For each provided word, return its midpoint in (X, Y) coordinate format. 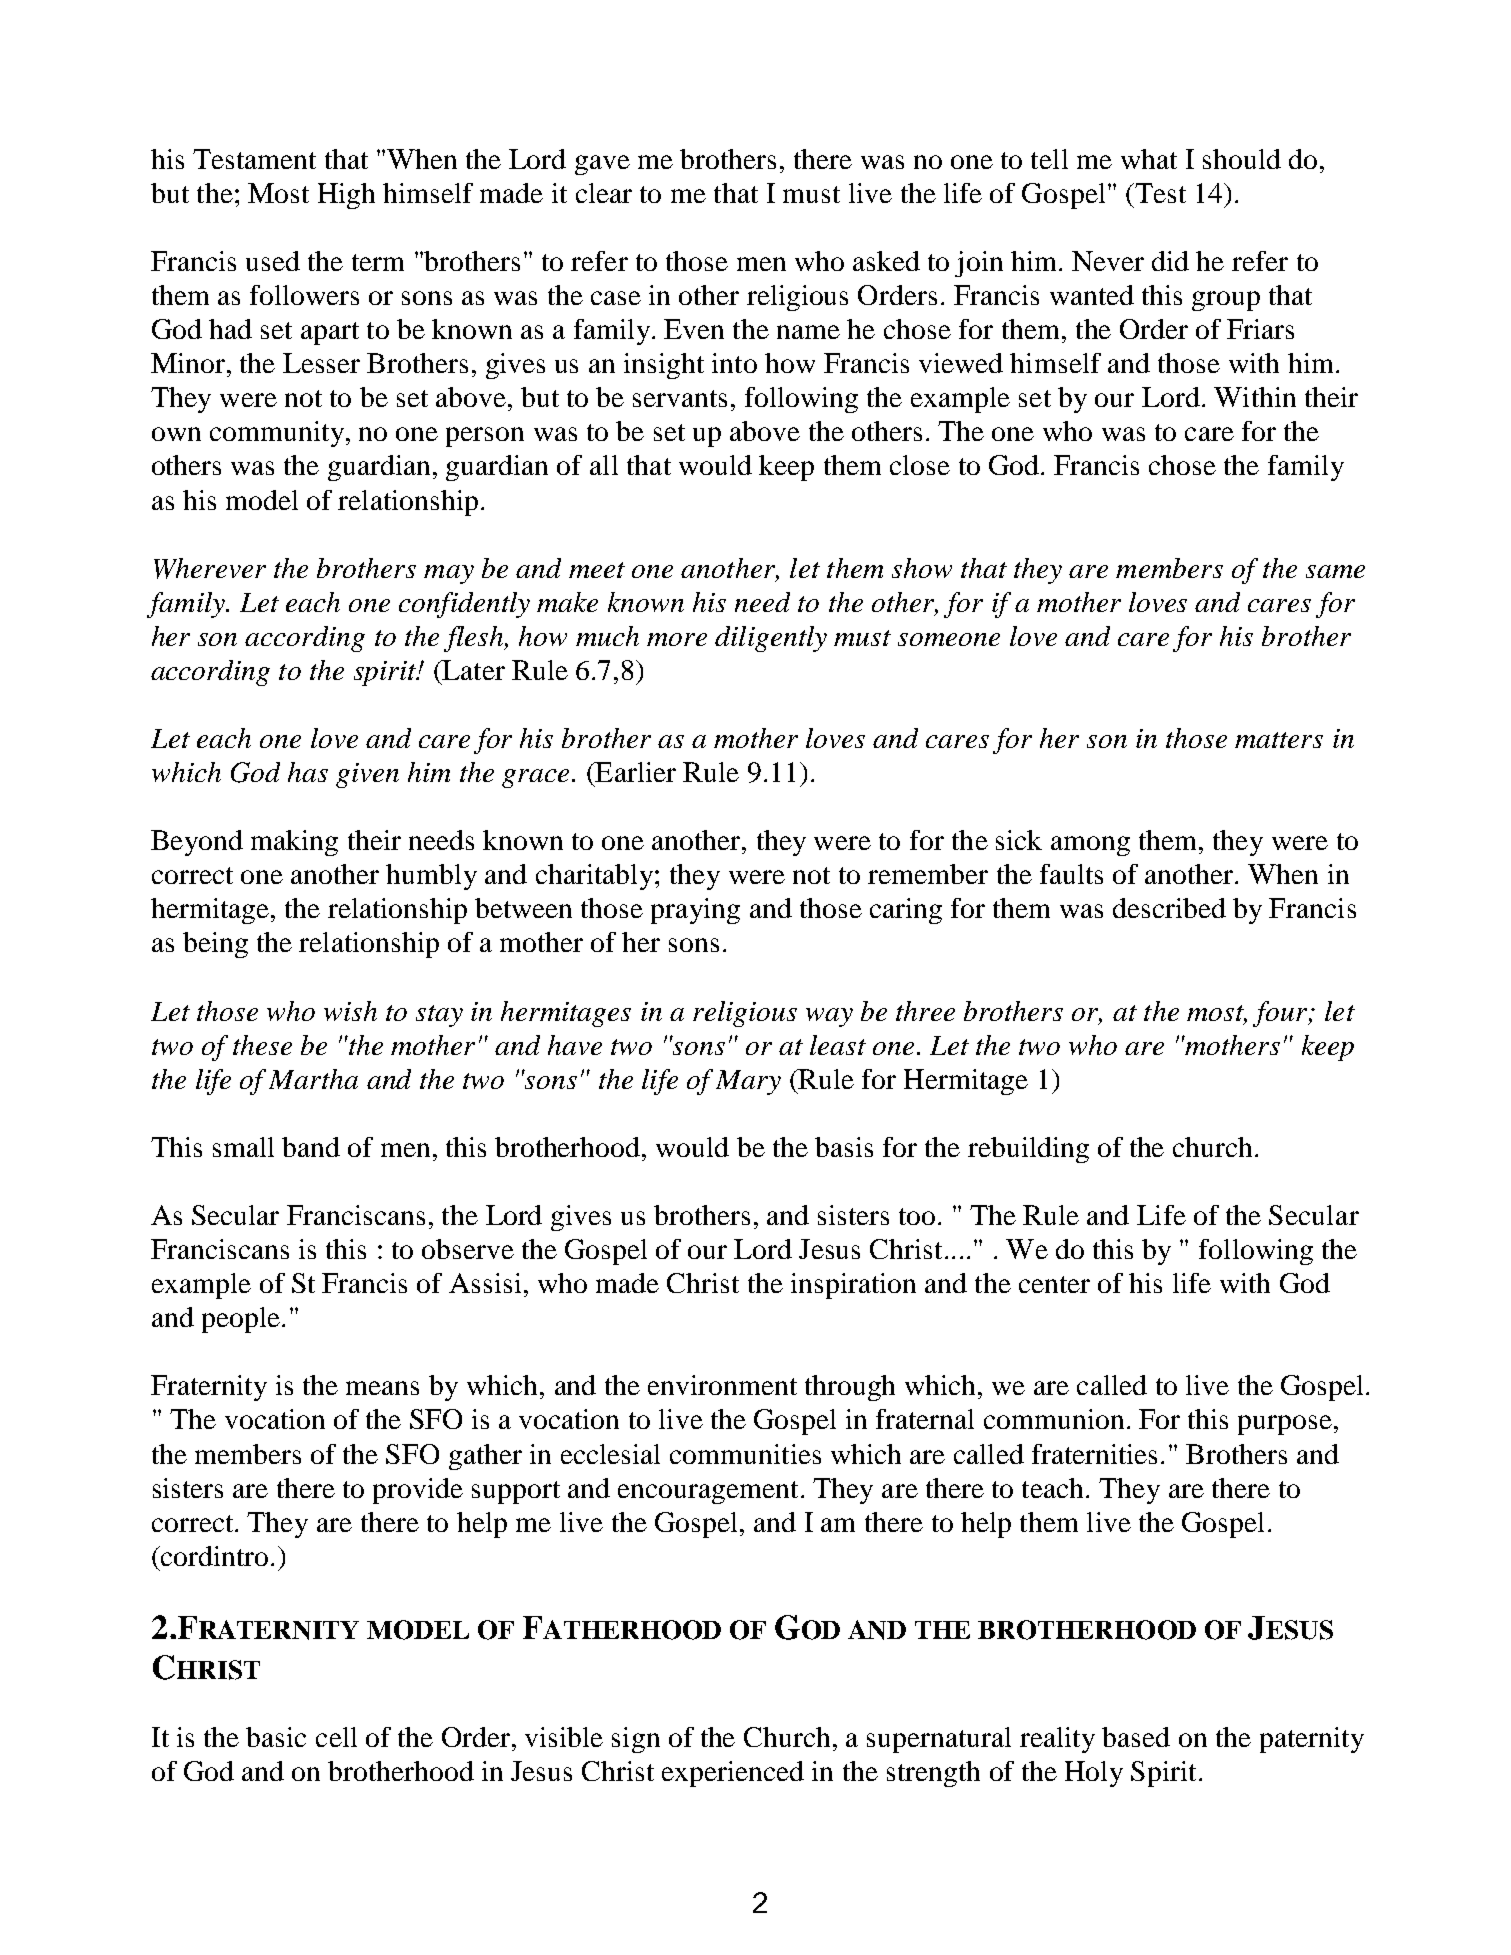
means (382, 1388)
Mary (748, 1082)
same (1335, 571)
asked (886, 261)
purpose (1285, 1425)
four (1281, 1014)
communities (745, 1454)
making (294, 843)
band (311, 1147)
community (278, 434)
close (920, 465)
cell (336, 1737)
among (1090, 846)
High (346, 196)
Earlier (634, 772)
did (1170, 261)
